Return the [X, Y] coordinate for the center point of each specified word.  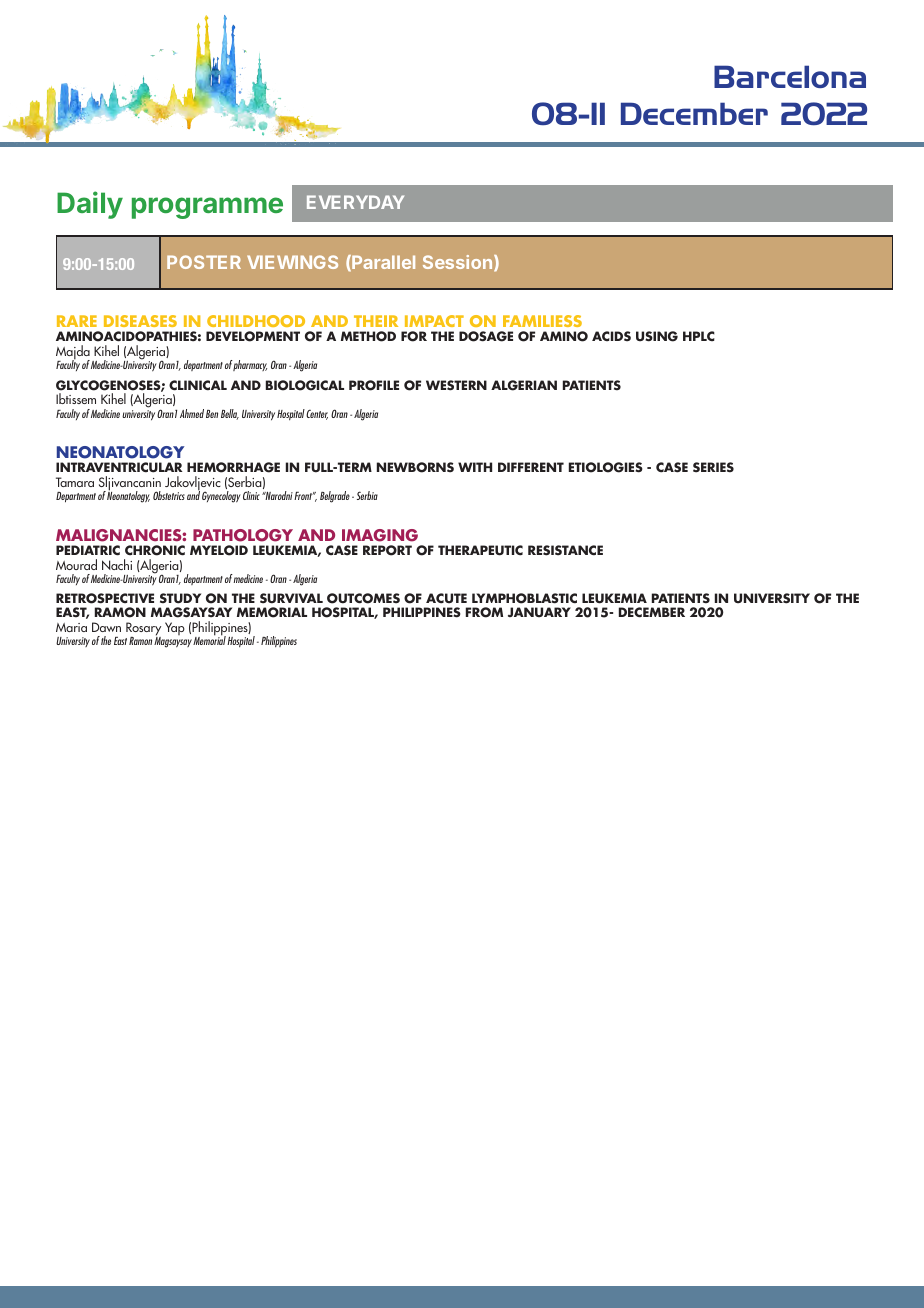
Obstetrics [169, 495]
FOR [414, 336]
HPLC [699, 336]
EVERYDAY [355, 202]
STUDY [180, 598]
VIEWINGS [292, 262]
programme [207, 208]
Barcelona [790, 76]
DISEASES [140, 321]
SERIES [713, 467]
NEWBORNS [415, 467]
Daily [90, 205]
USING [657, 336]
